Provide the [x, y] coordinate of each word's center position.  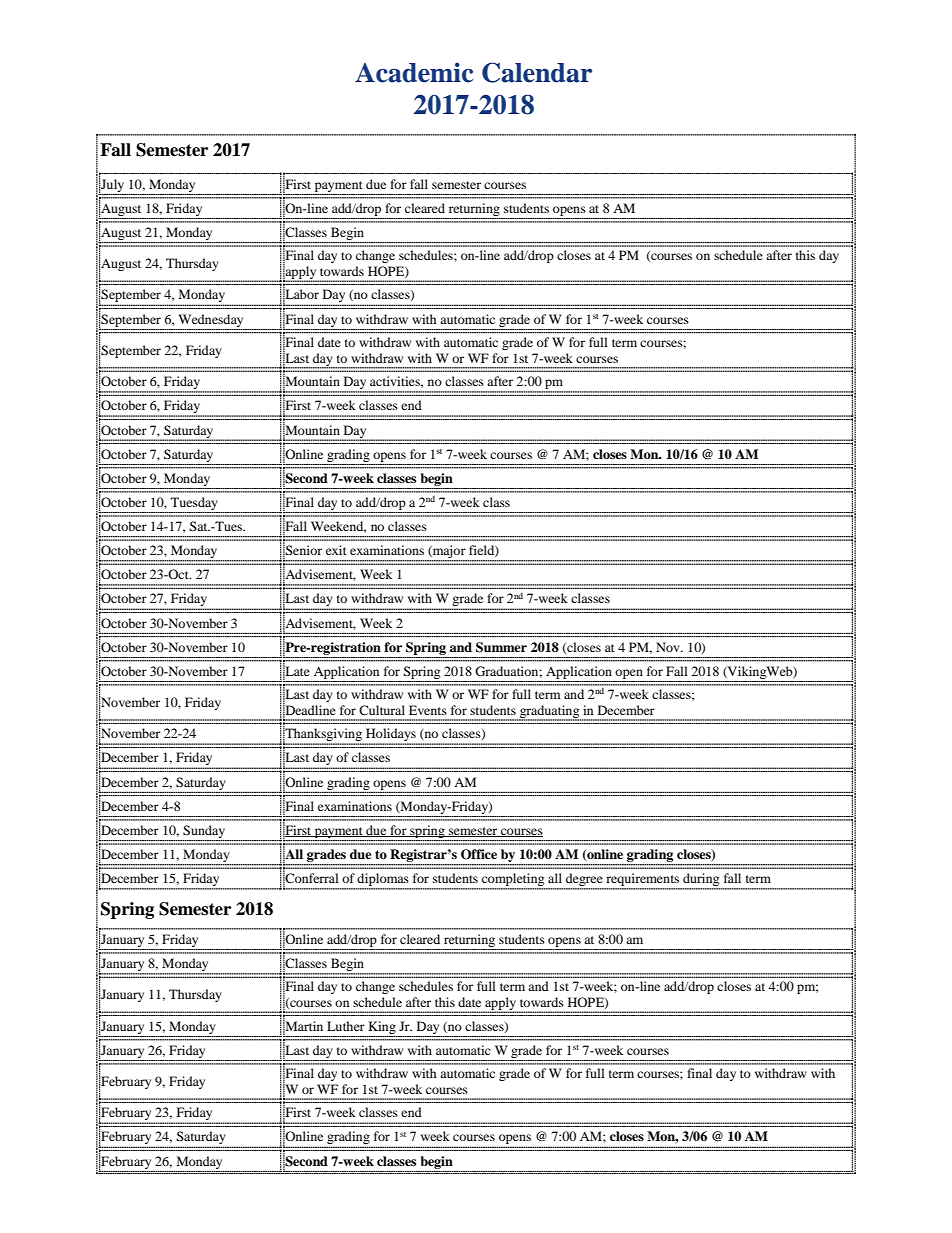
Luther [346, 1026]
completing [513, 881]
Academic [414, 72]
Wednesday [210, 320]
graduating [550, 713]
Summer [501, 647]
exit [336, 550]
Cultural [382, 710]
